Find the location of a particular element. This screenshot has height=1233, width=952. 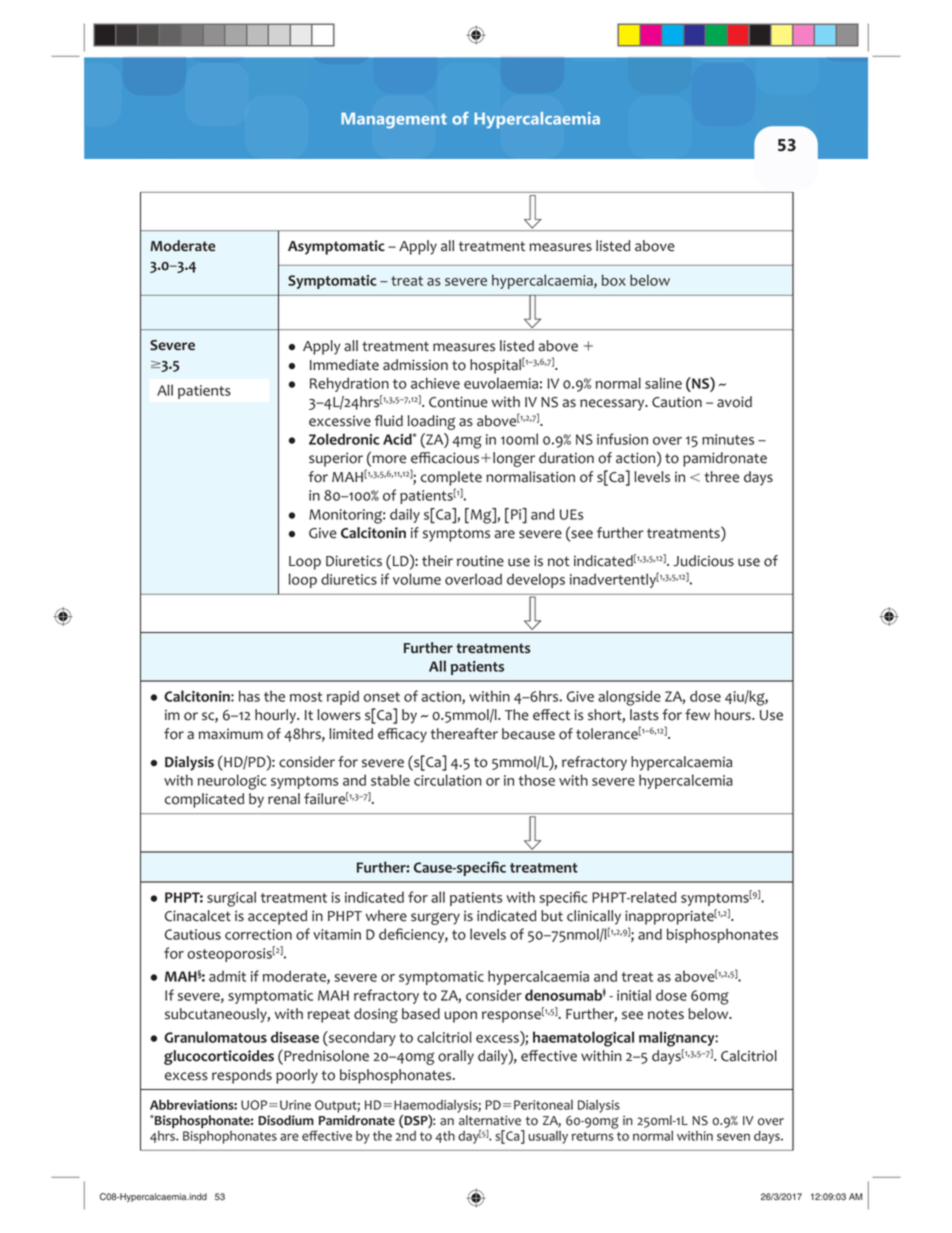

neurologic is located at coordinates (232, 782).
